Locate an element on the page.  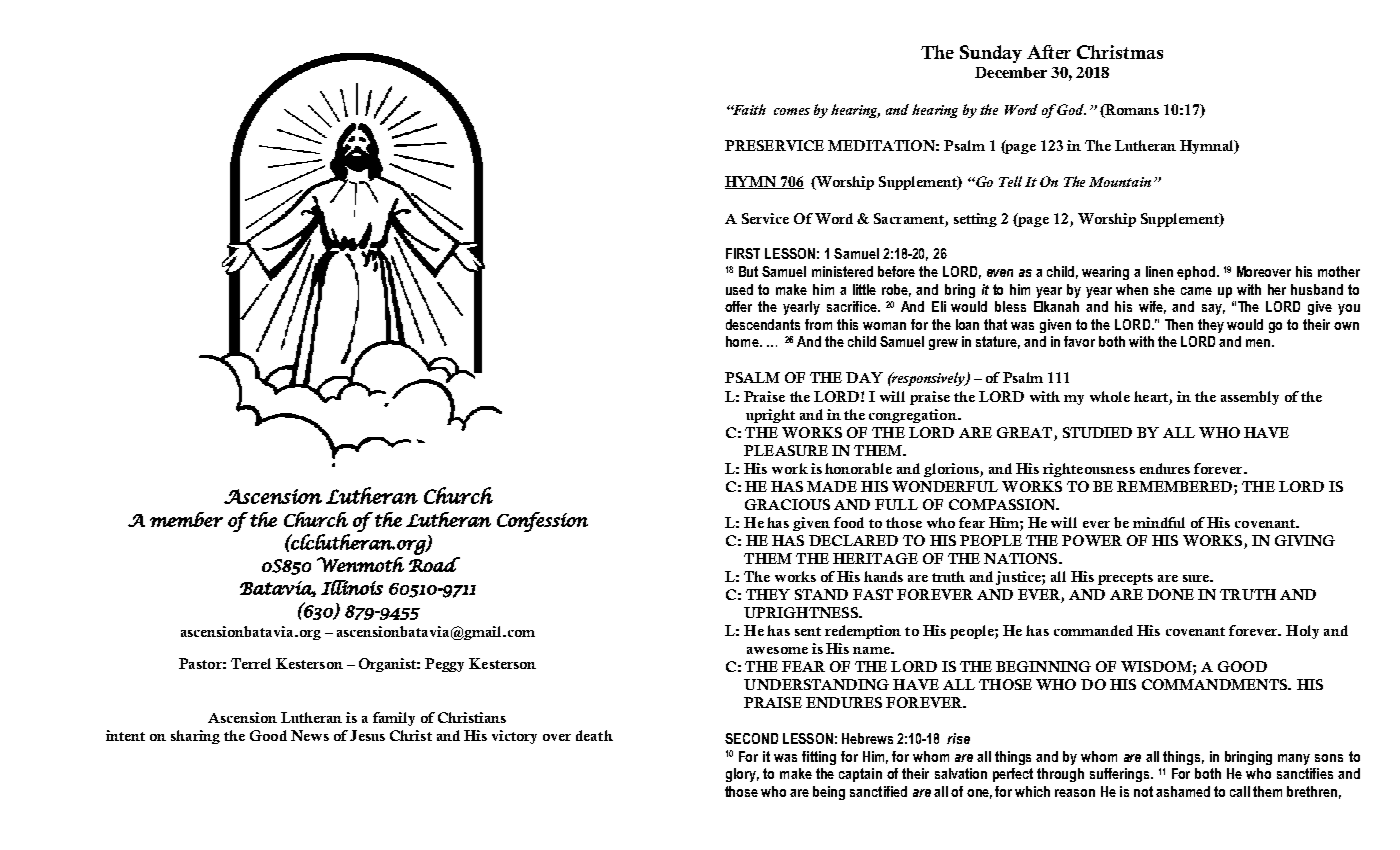
assembly is located at coordinates (1250, 398).
